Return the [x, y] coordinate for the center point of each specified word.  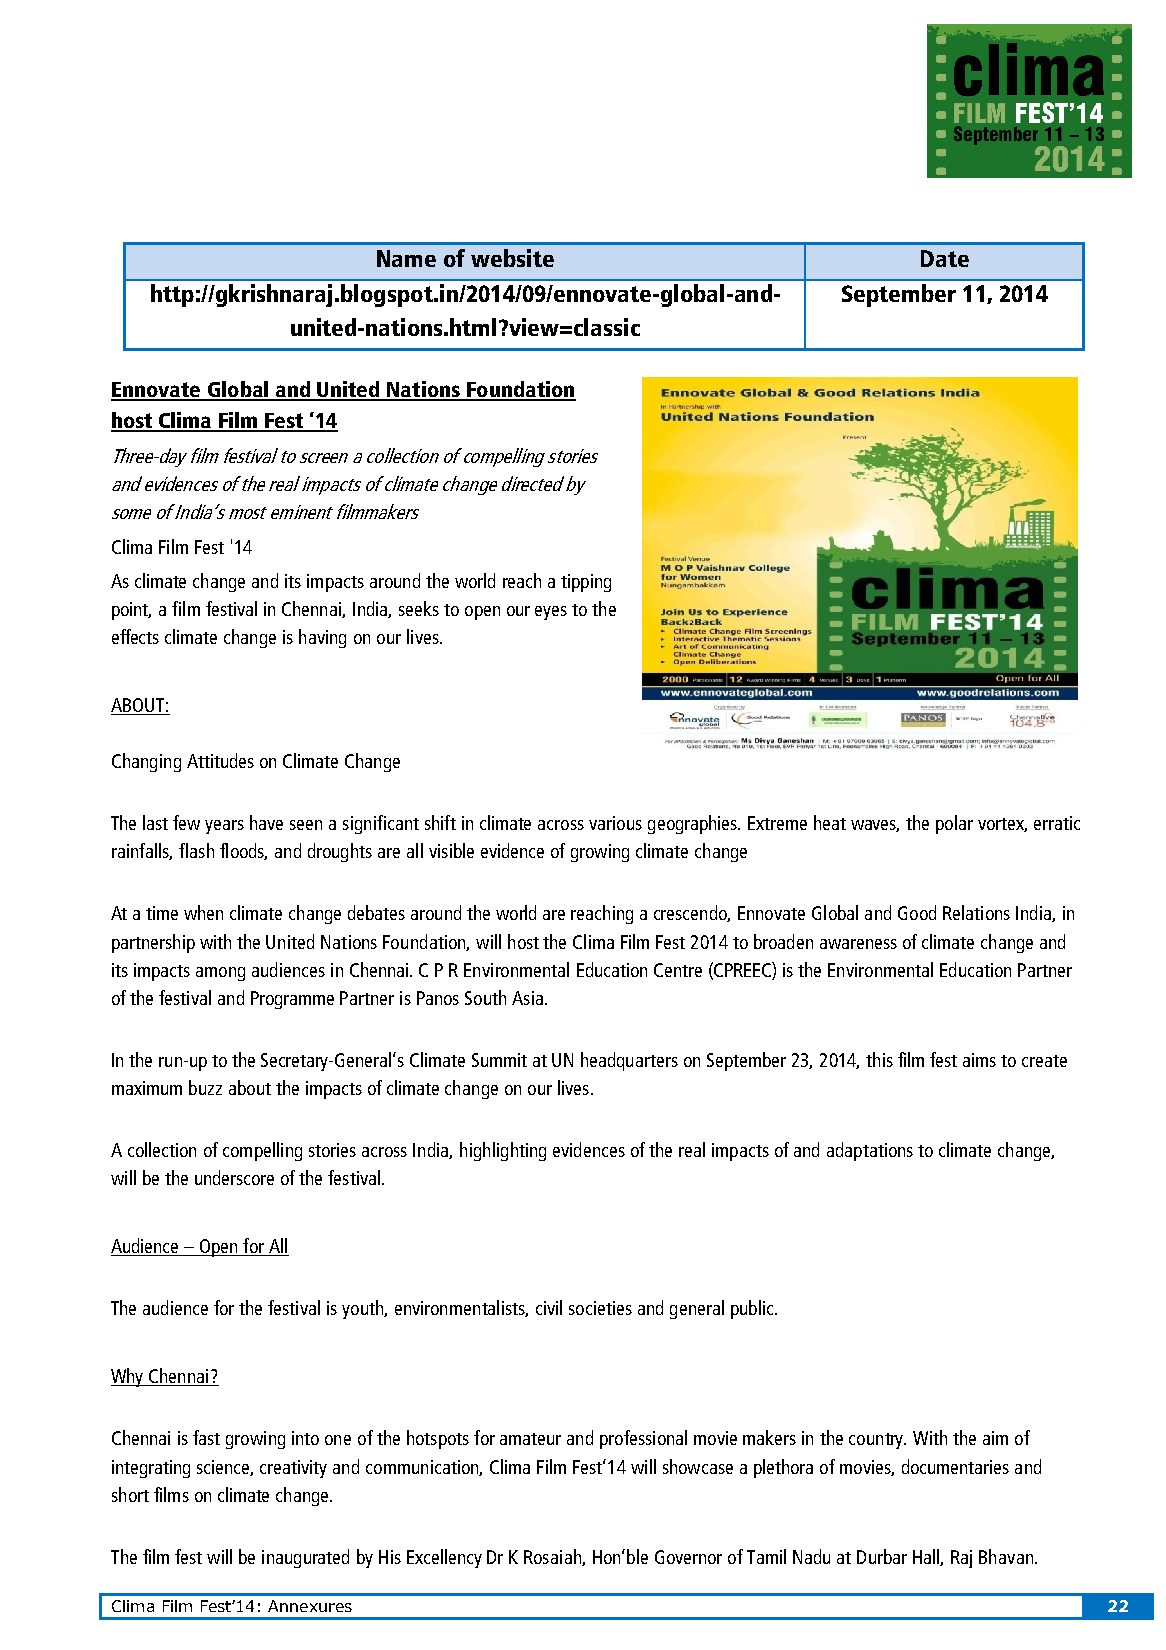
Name [406, 258]
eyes [551, 613]
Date [945, 258]
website [512, 258]
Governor [688, 1557]
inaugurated [305, 1558]
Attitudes [220, 760]
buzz [205, 1087]
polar [954, 824]
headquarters [629, 1061]
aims [979, 1060]
